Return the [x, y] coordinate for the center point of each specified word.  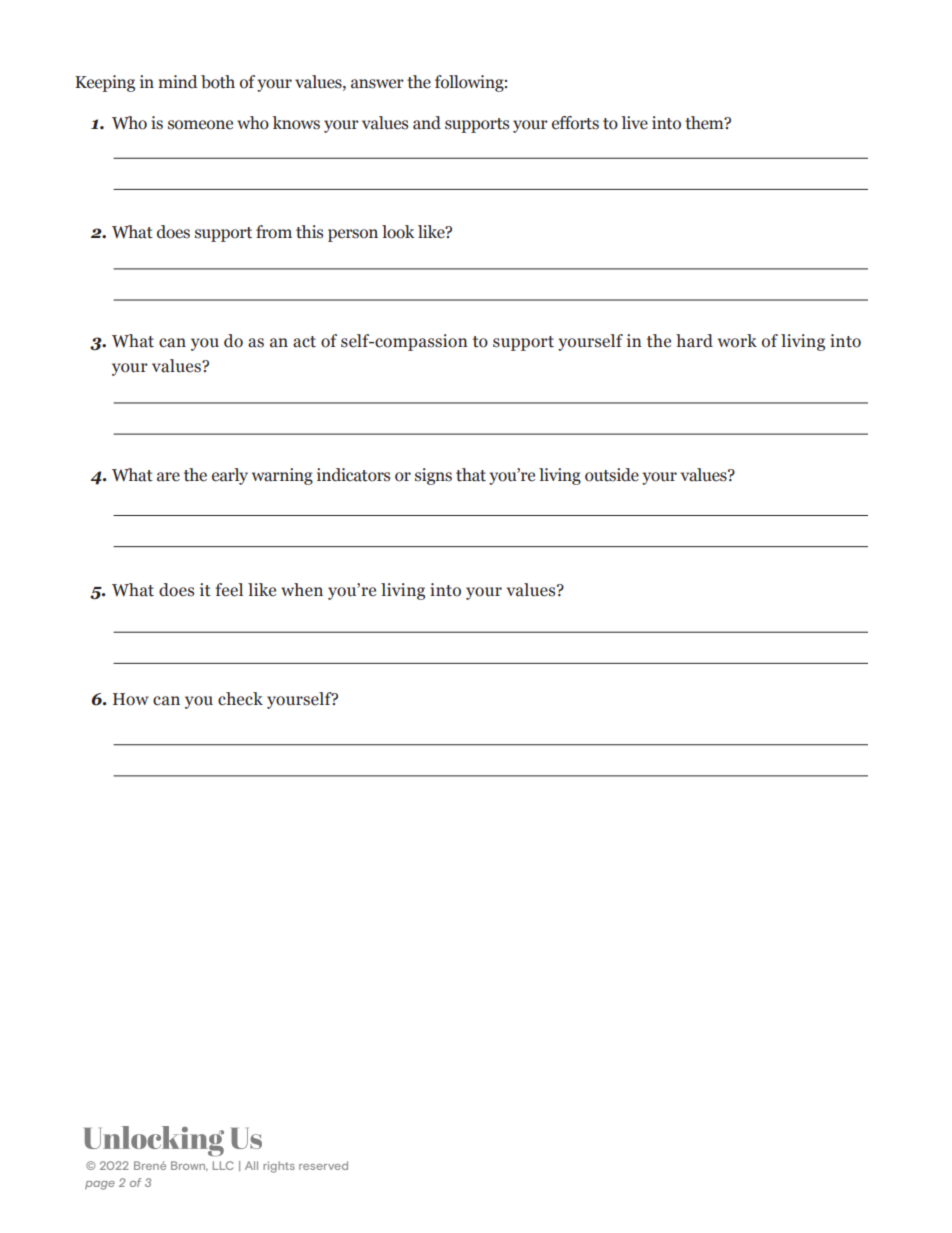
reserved [323, 1165]
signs [433, 476]
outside [612, 475]
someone [200, 125]
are [168, 477]
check [240, 699]
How [131, 699]
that [471, 475]
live [634, 123]
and [427, 123]
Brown [189, 1166]
